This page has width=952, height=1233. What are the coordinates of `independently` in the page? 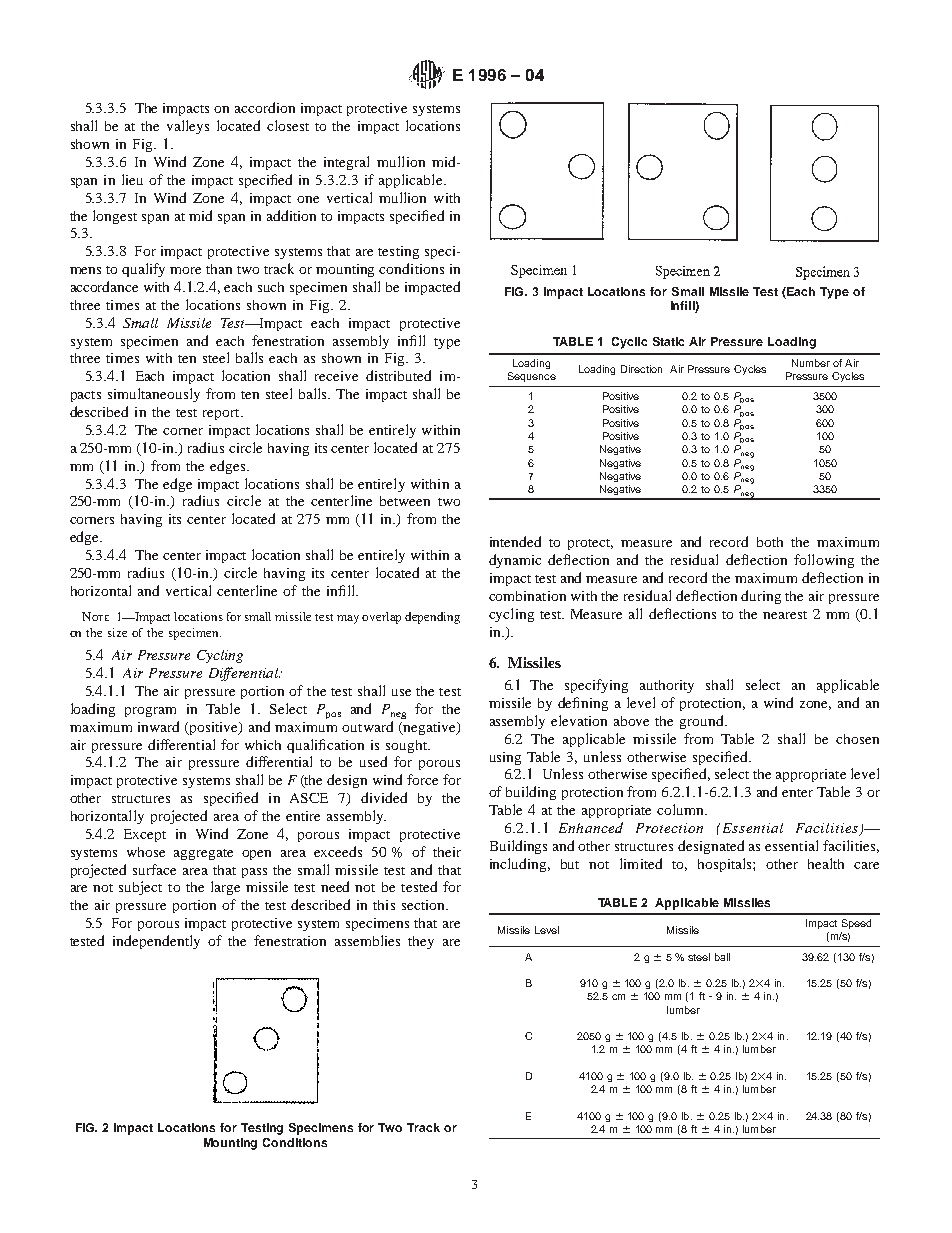 It's located at (156, 942).
